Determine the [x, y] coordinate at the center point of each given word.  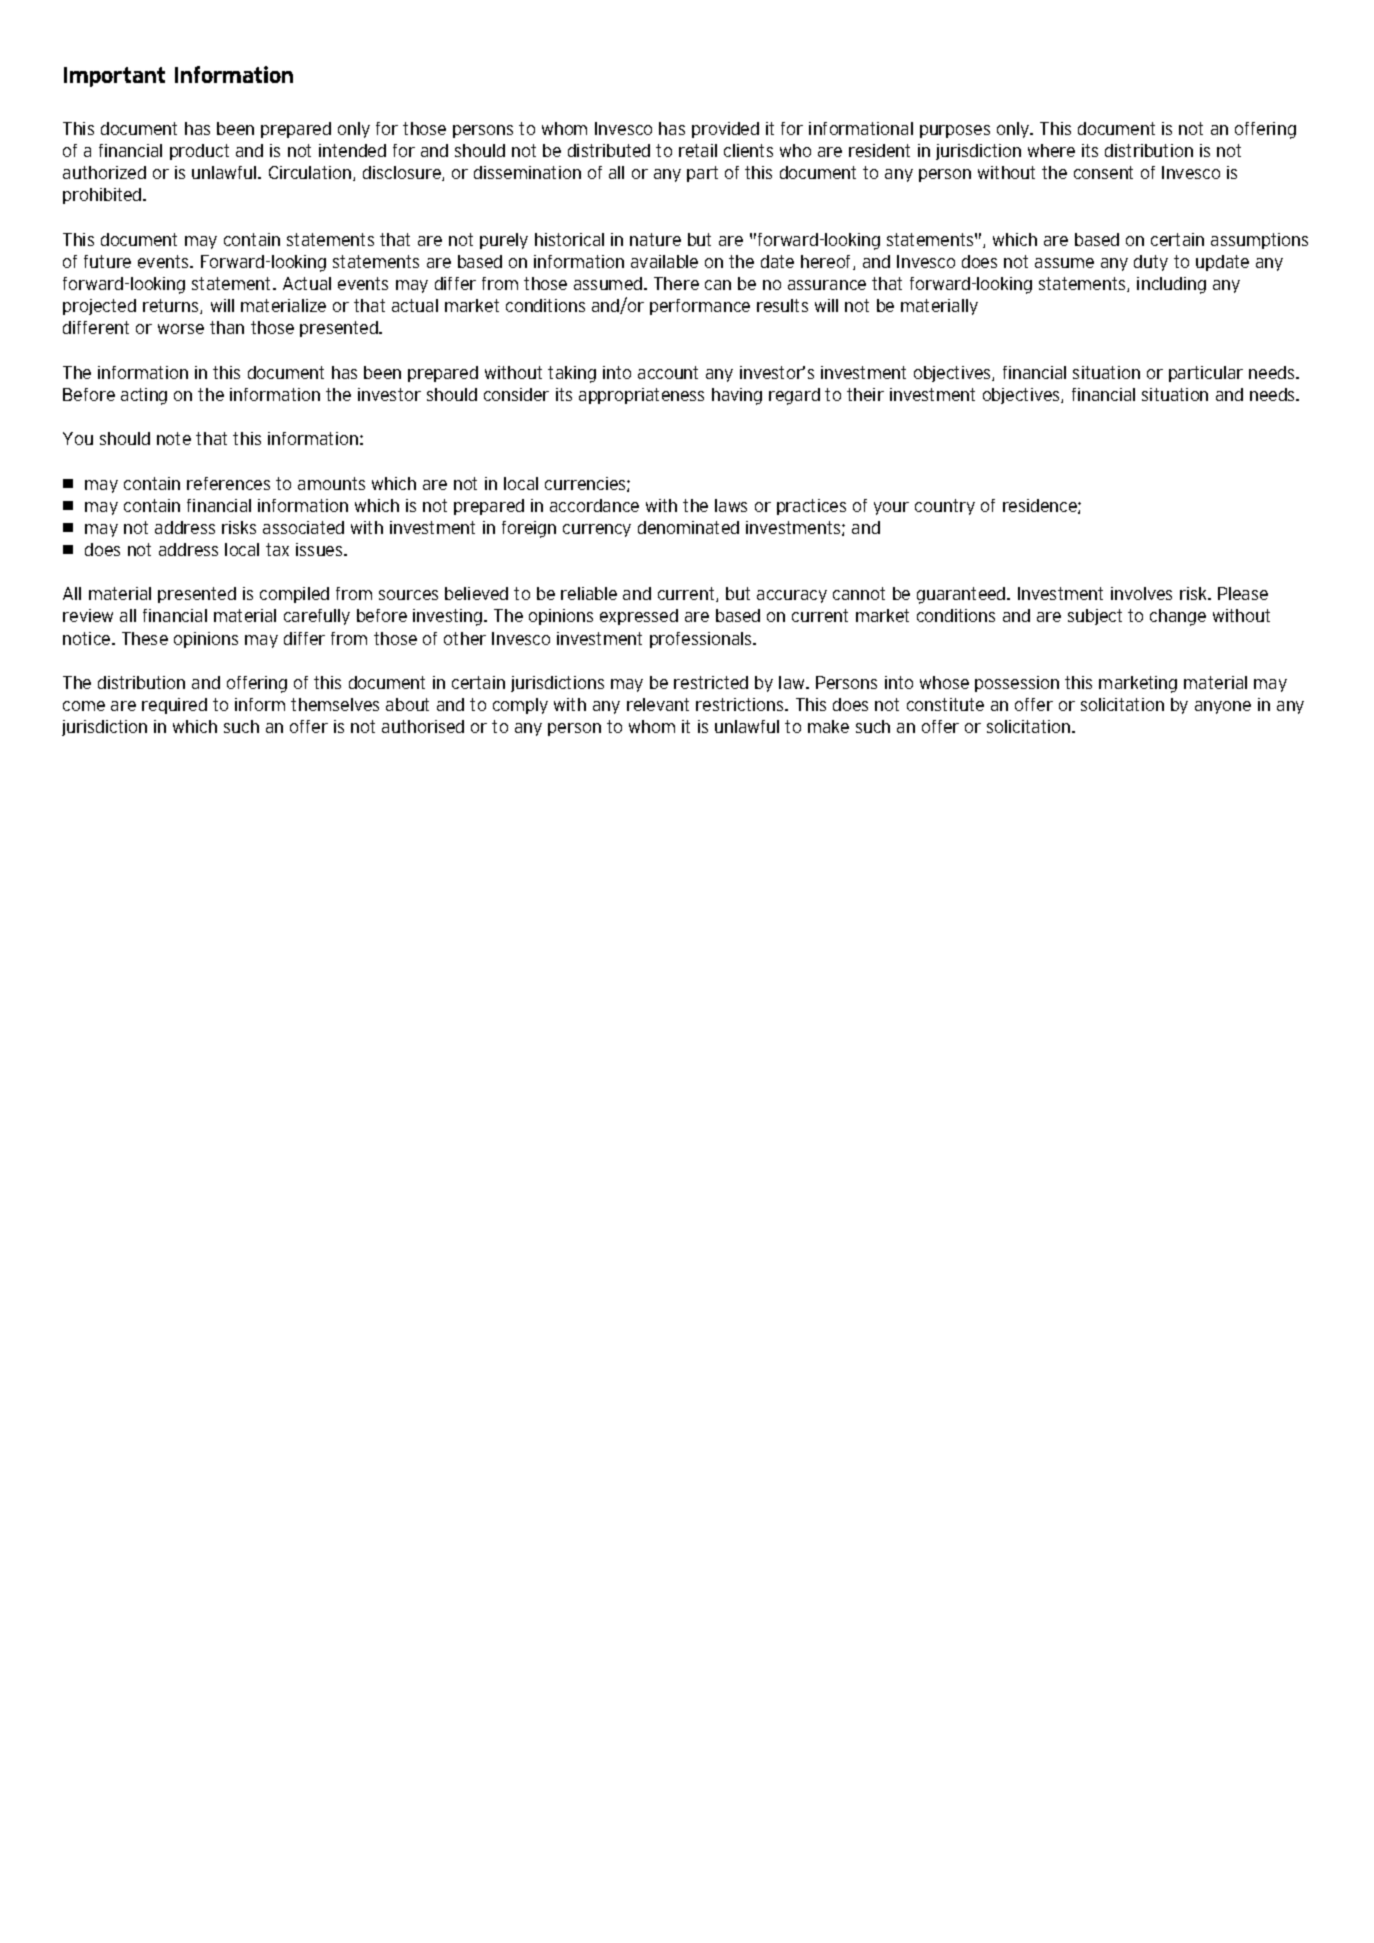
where [1051, 150]
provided [725, 130]
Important [114, 77]
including [1171, 285]
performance [700, 307]
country [945, 507]
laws [731, 505]
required [174, 706]
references [228, 483]
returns [172, 306]
